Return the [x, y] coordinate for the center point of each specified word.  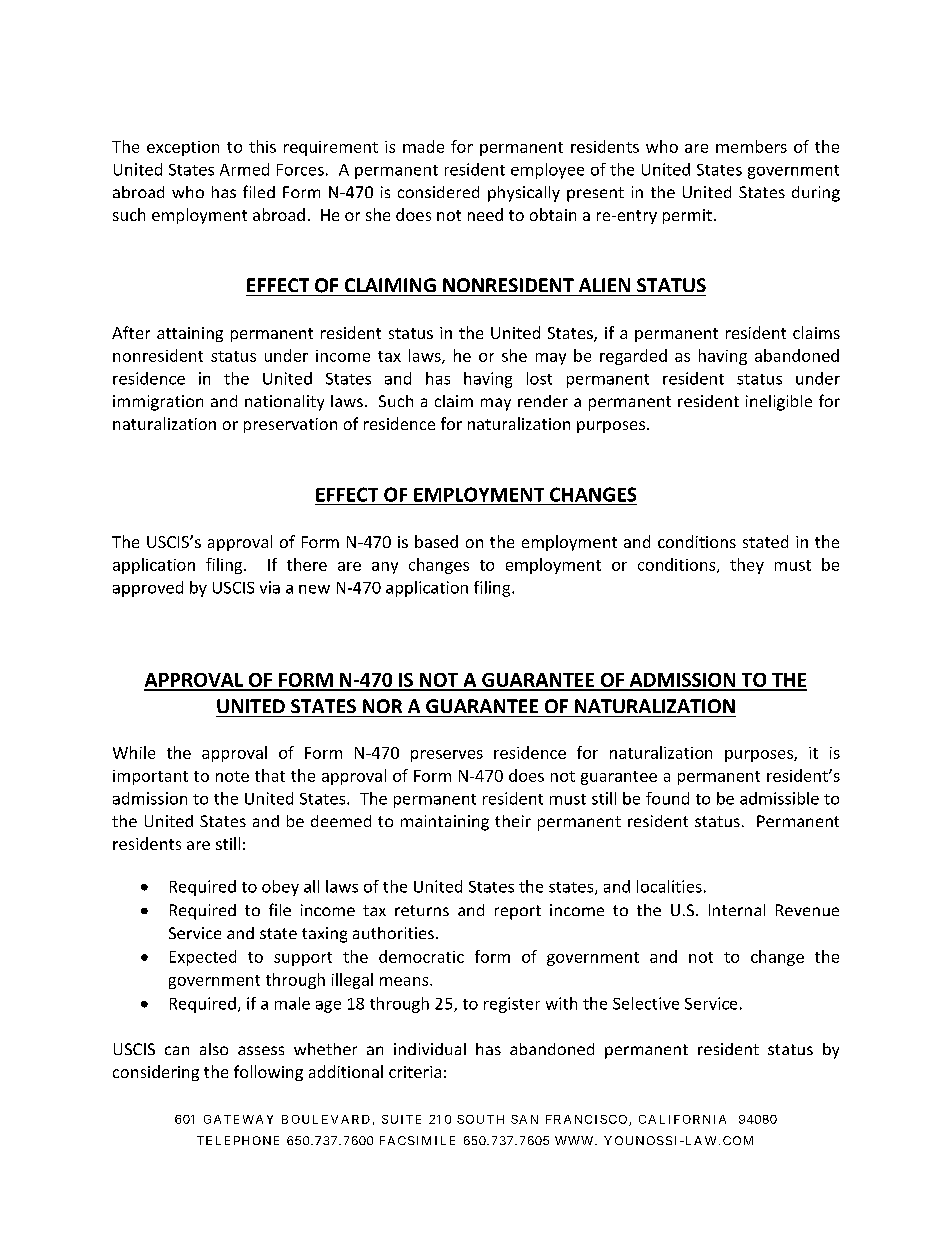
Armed [244, 169]
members [751, 146]
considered [438, 192]
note [232, 776]
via [270, 587]
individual [430, 1049]
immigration [158, 403]
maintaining [445, 823]
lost [539, 378]
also [214, 1049]
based [436, 541]
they [747, 566]
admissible [779, 798]
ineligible [779, 403]
